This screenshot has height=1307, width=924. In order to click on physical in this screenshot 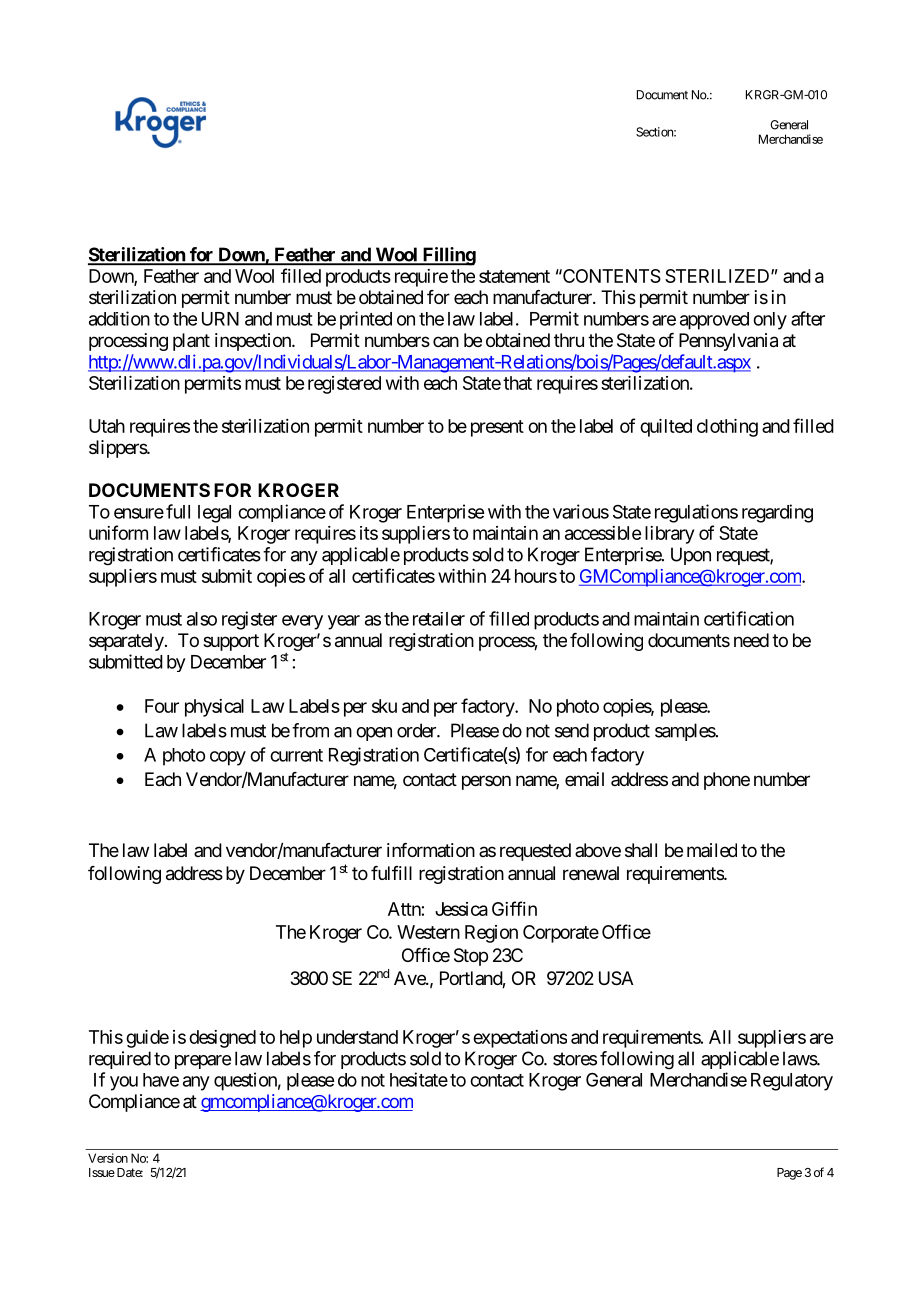, I will do `click(214, 708)`.
